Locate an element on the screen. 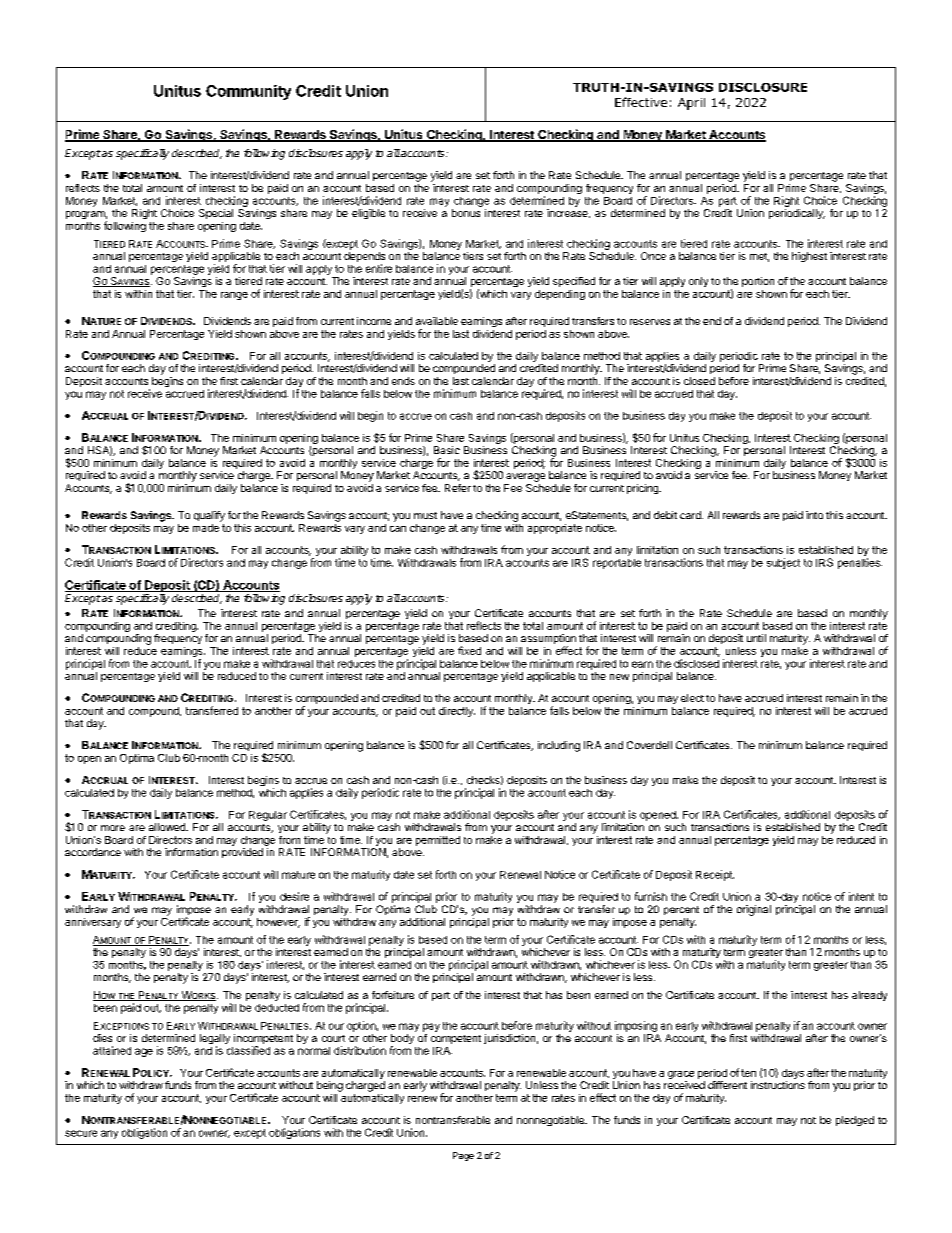 Image resolution: width=952 pixels, height=1233 pixels. Page is located at coordinates (463, 1156).
